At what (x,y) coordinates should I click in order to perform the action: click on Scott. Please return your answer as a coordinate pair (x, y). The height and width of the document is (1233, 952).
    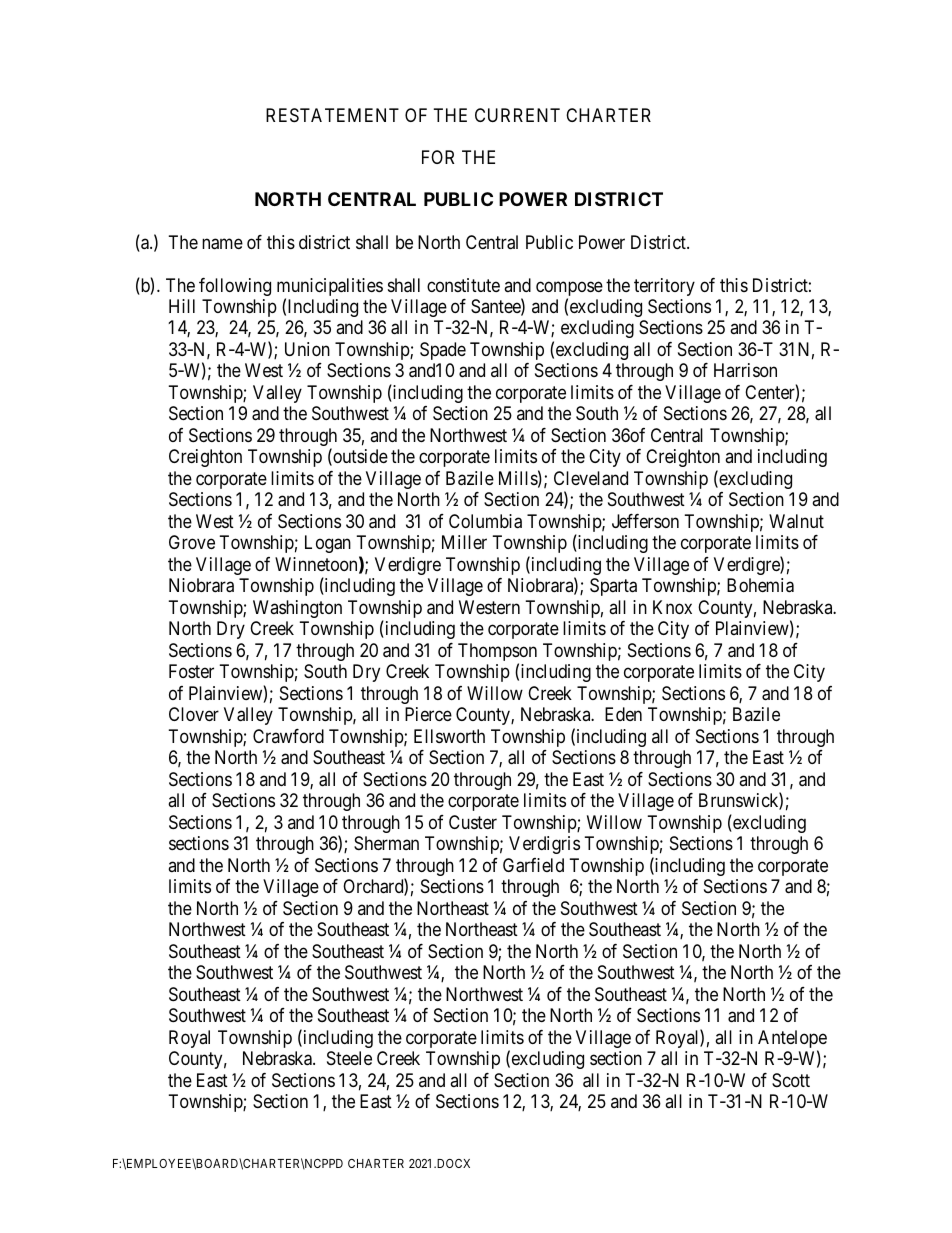
    Looking at the image, I should click on (791, 1080).
